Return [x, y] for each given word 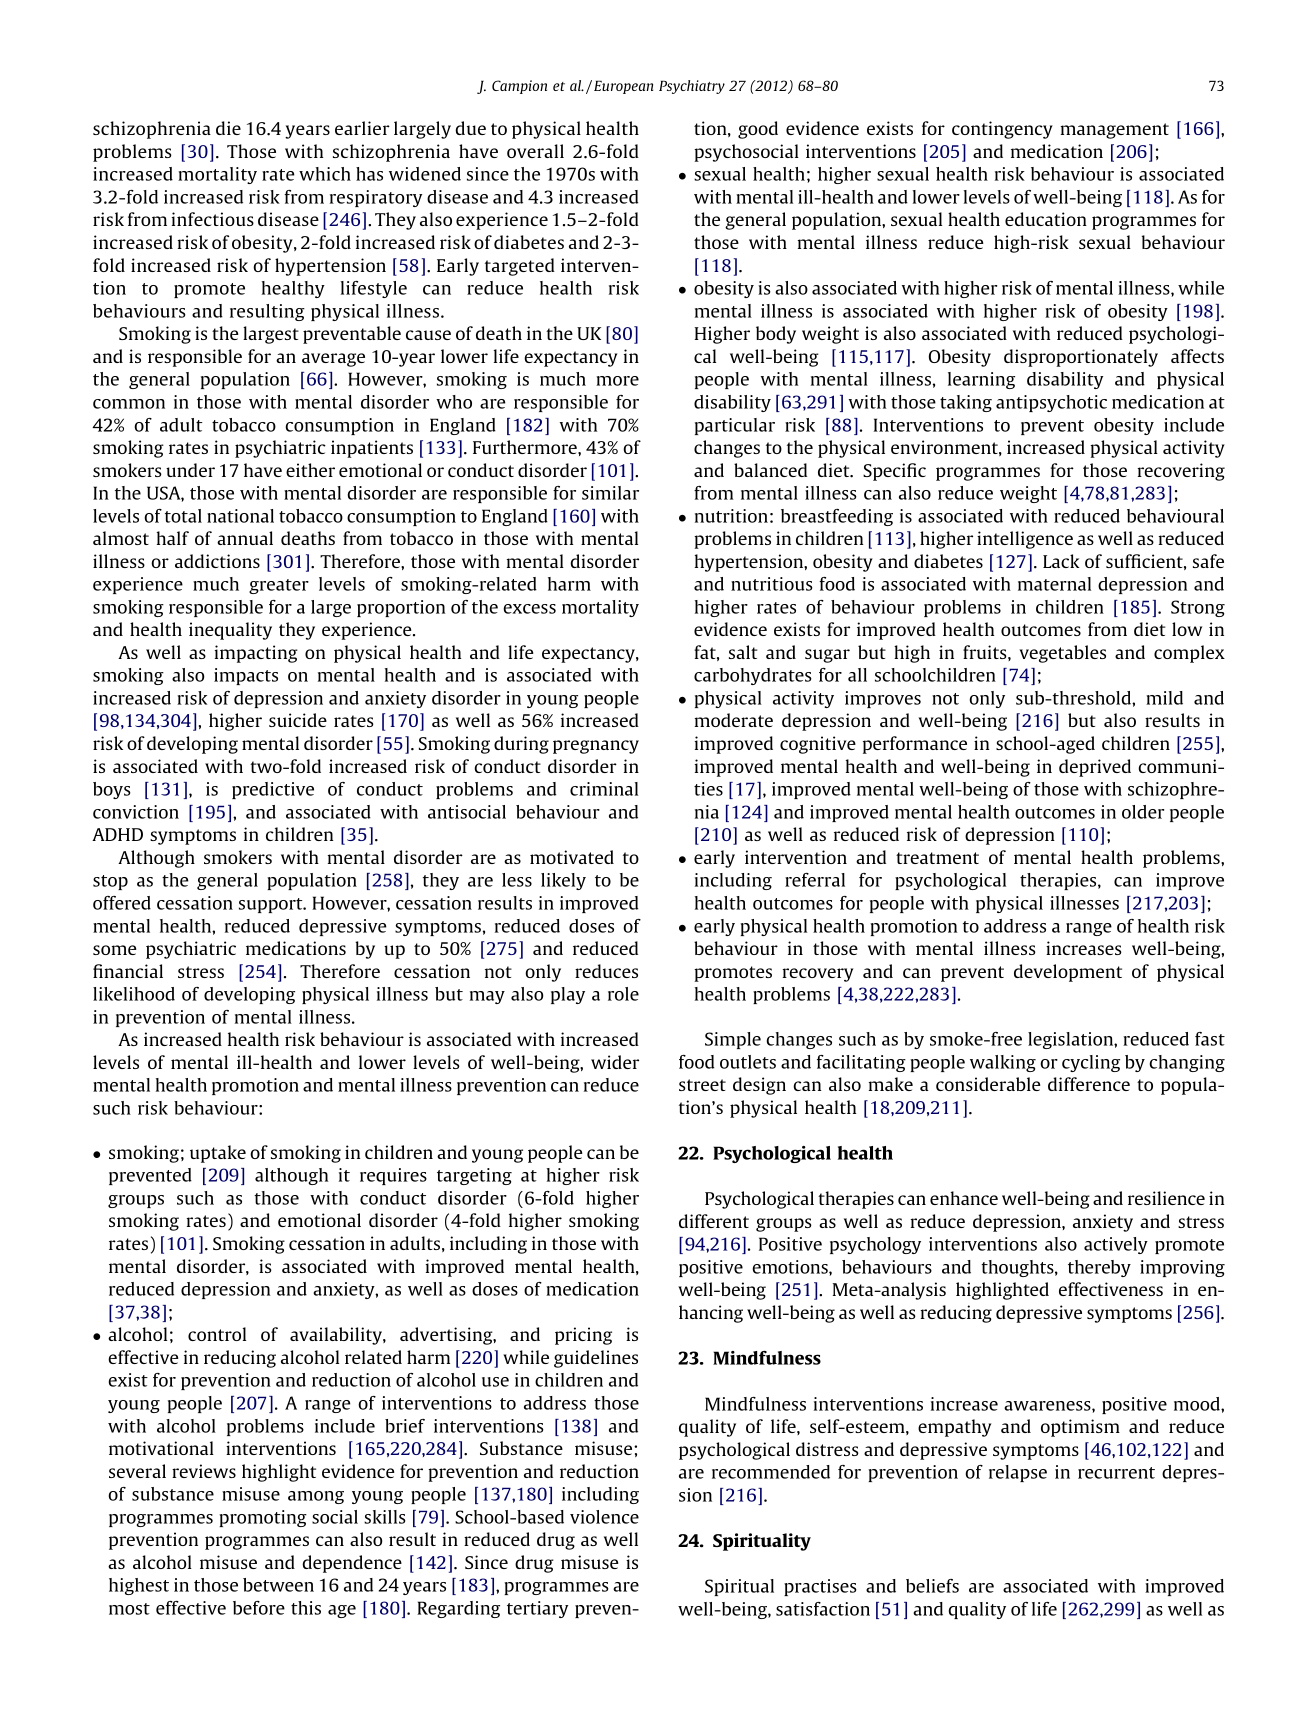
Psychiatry [692, 87]
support [272, 905]
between [278, 1585]
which [325, 174]
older [1143, 812]
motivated [572, 857]
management [1115, 131]
